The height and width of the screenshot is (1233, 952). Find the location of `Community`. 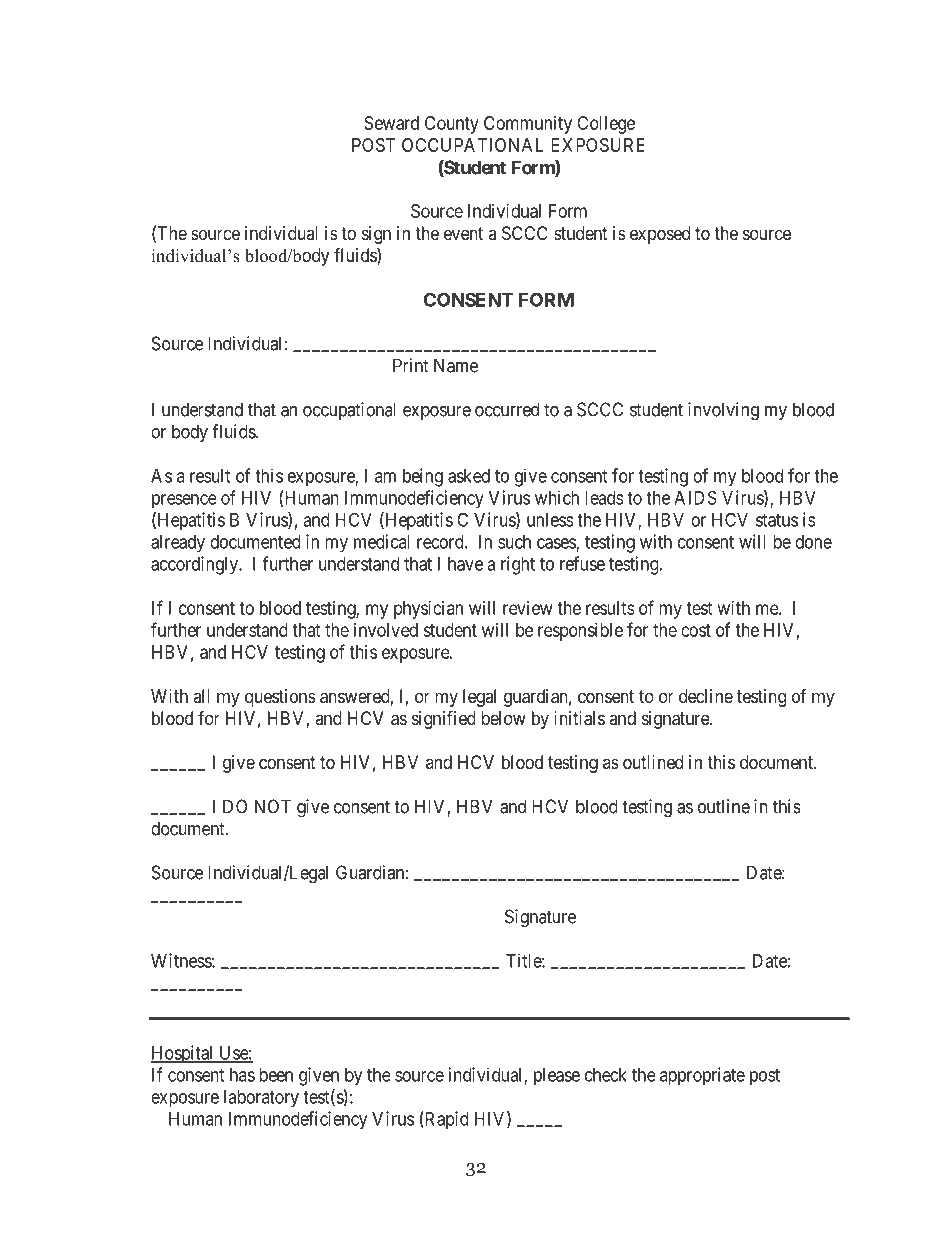

Community is located at coordinates (528, 125).
